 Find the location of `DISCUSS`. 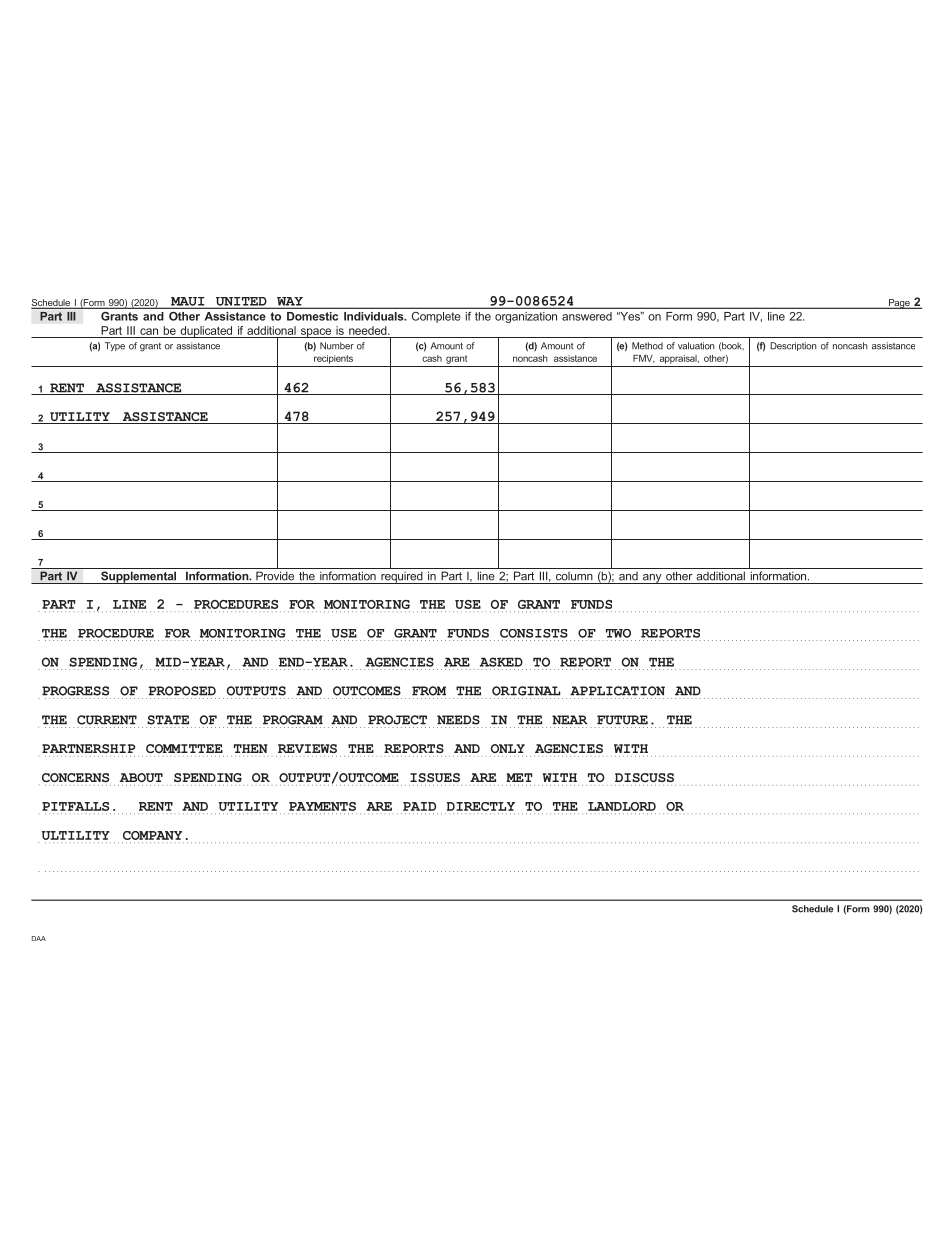

DISCUSS is located at coordinates (644, 777).
